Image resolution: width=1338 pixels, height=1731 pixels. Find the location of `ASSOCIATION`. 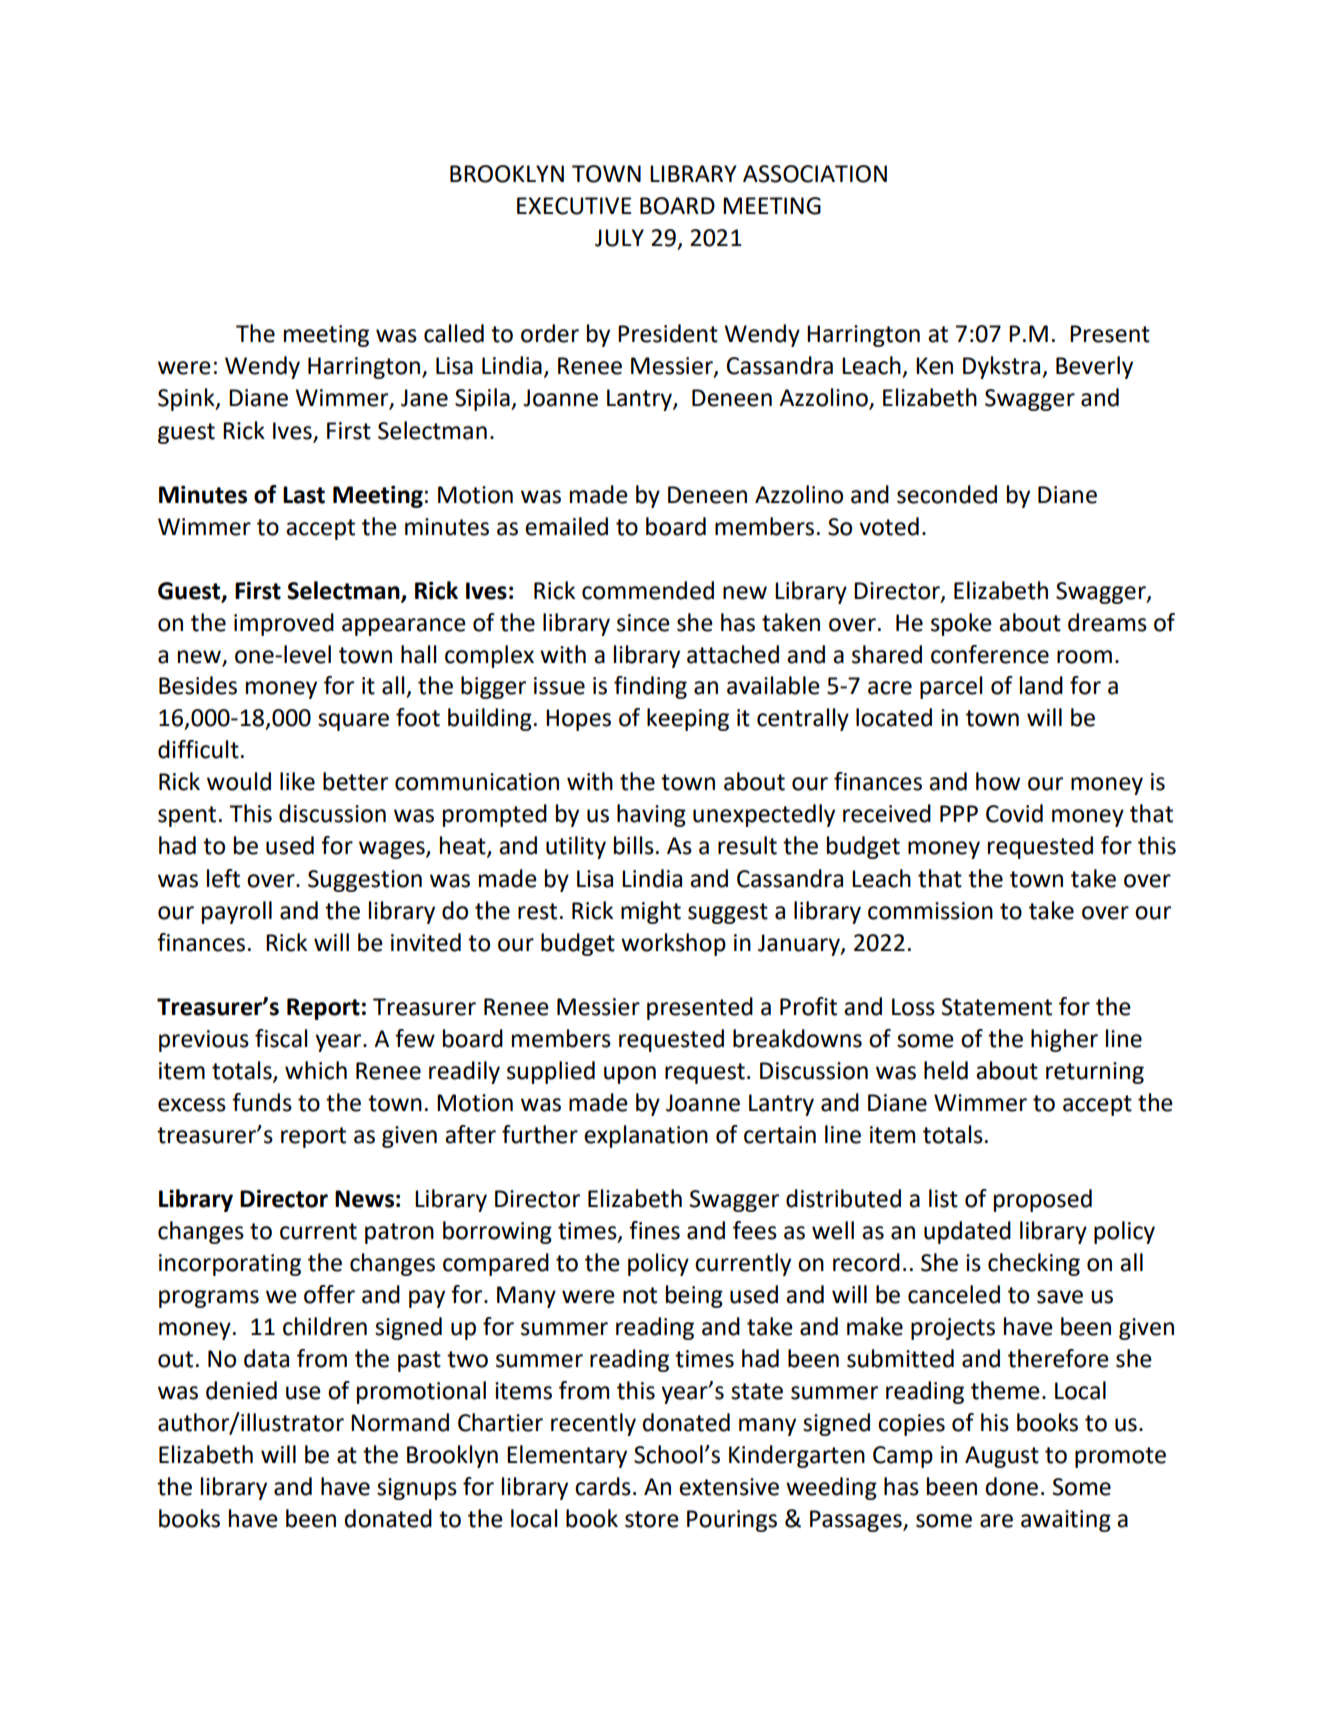

ASSOCIATION is located at coordinates (815, 174).
